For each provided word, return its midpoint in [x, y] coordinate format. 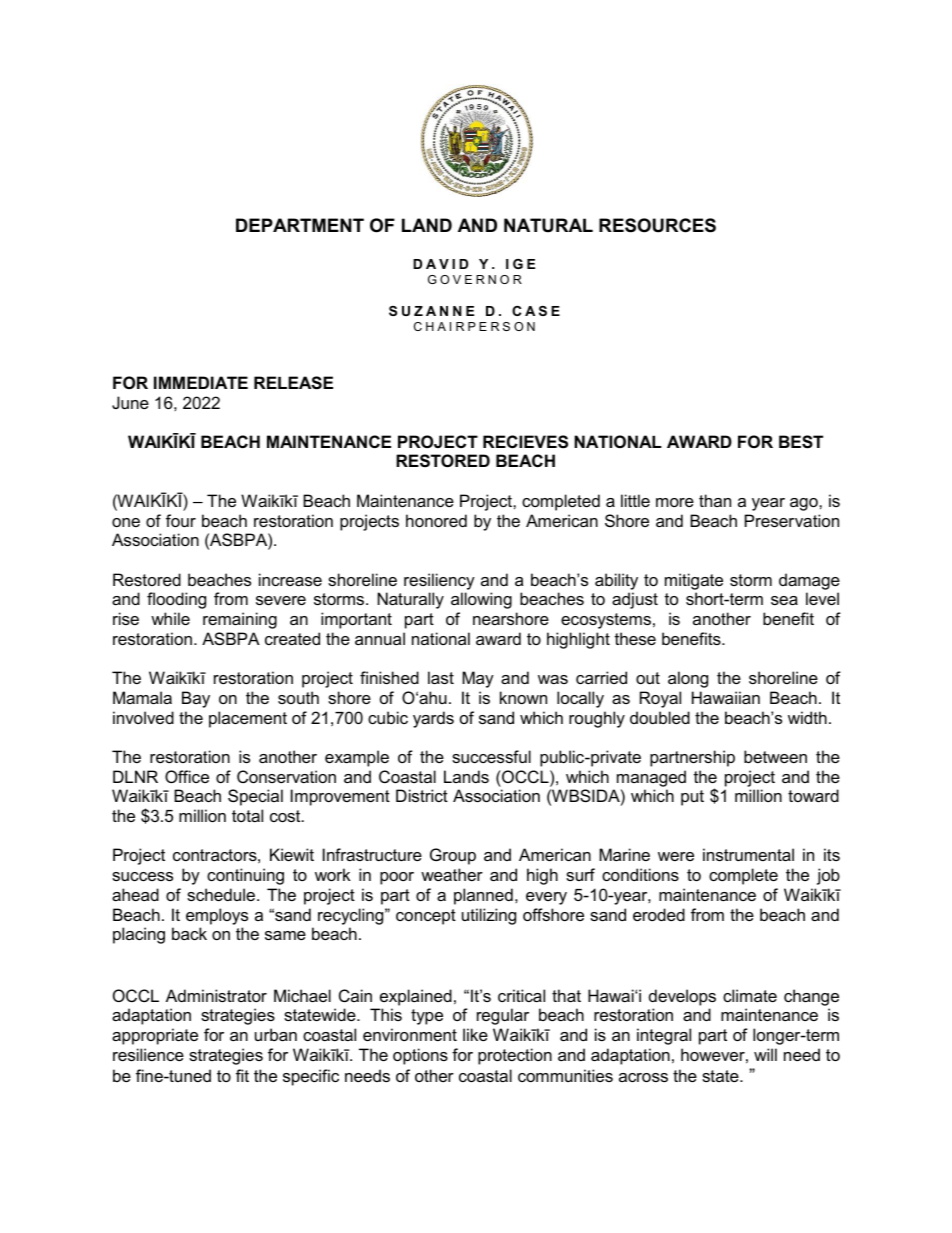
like [475, 1034]
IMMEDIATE [201, 382]
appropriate [155, 1036]
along [688, 679]
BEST [801, 442]
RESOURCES [657, 225]
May [478, 679]
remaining [240, 620]
